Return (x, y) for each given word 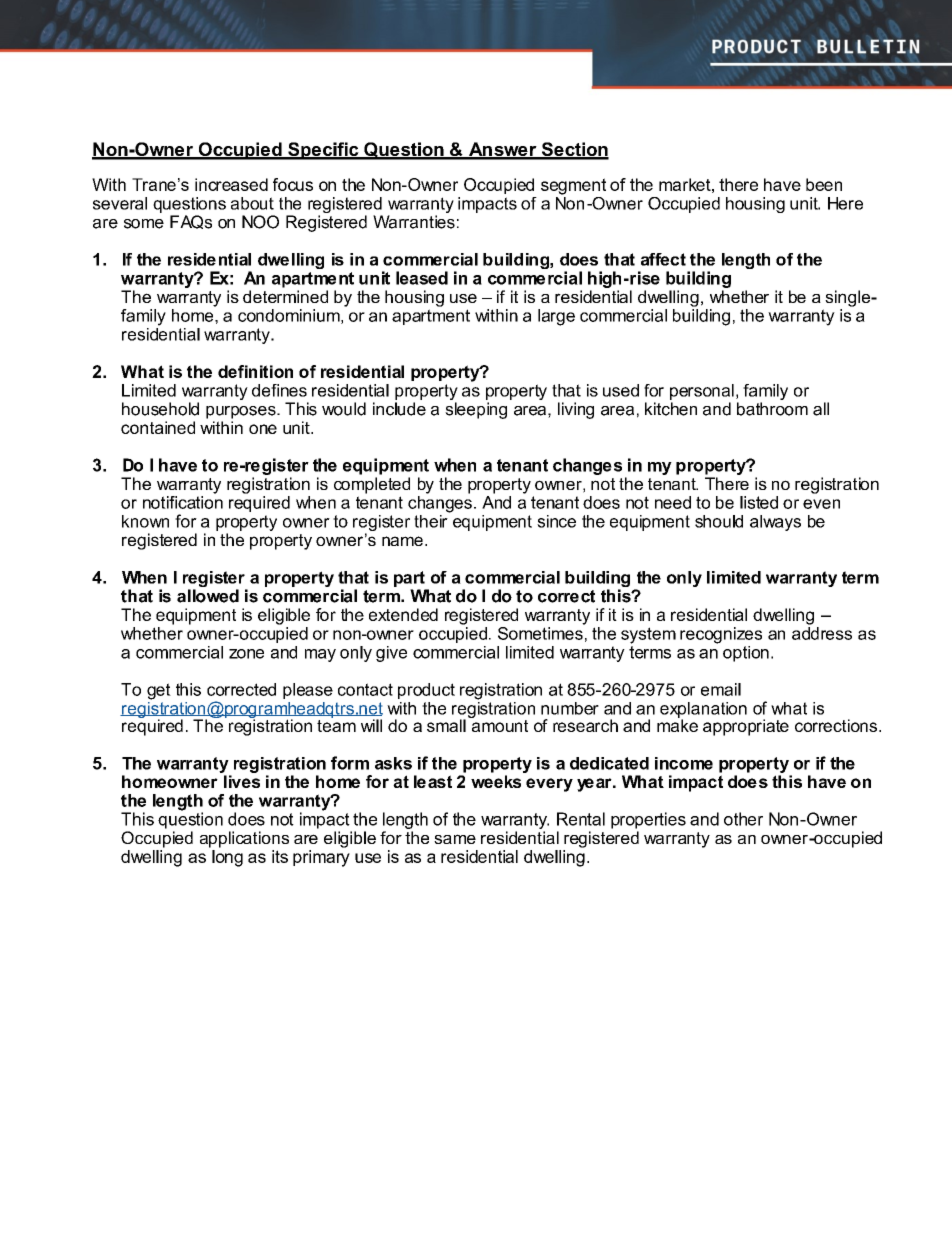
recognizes (721, 635)
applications (244, 839)
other (743, 819)
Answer (503, 150)
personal (702, 392)
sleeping (476, 410)
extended (403, 614)
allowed (208, 596)
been (824, 184)
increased (231, 184)
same (455, 839)
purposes (242, 412)
